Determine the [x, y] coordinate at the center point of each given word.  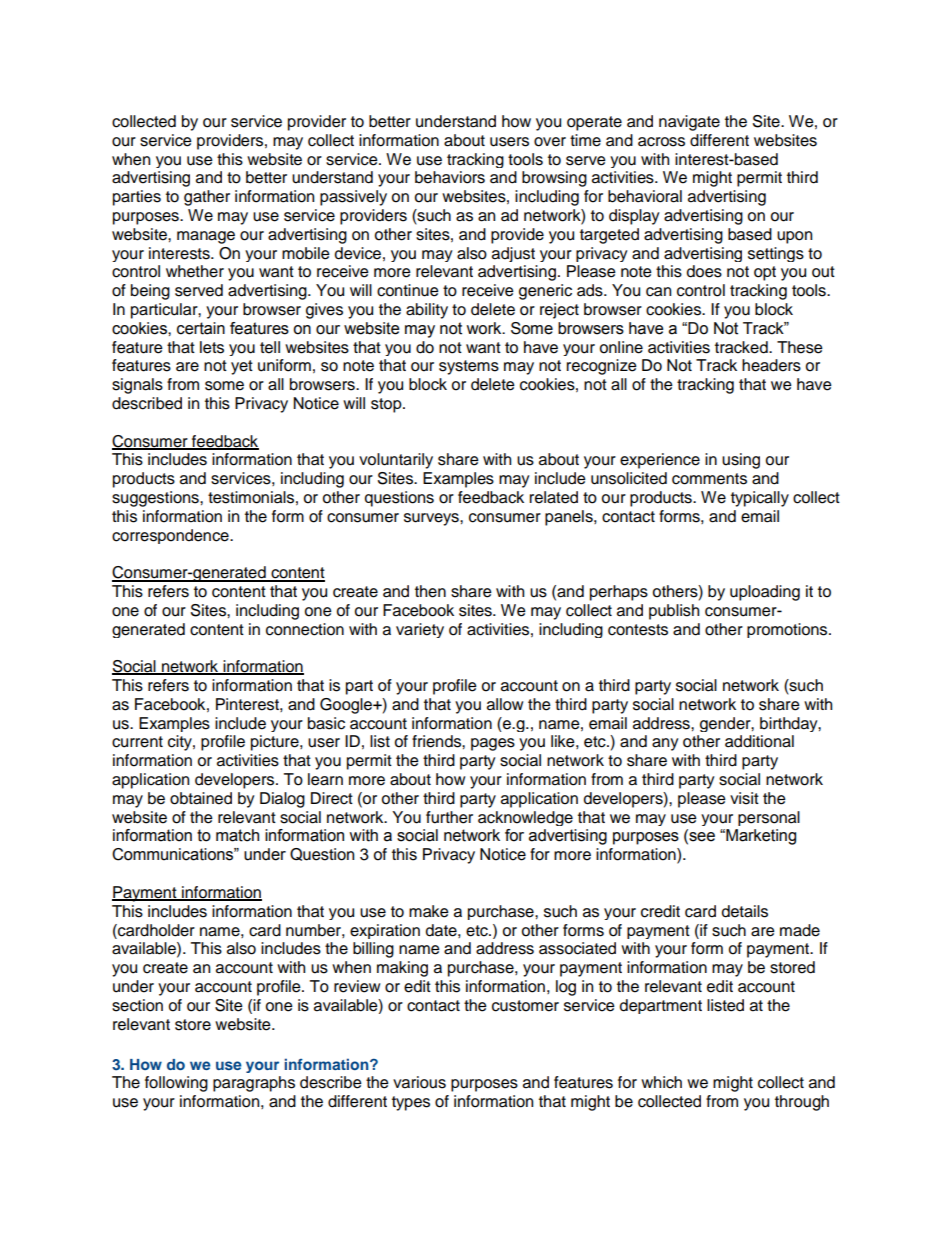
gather [207, 198]
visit [744, 798]
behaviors [450, 177]
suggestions [156, 499]
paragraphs [254, 1084]
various [419, 1082]
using [741, 461]
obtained [201, 798]
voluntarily [396, 461]
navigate [689, 123]
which [661, 1082]
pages [493, 744]
